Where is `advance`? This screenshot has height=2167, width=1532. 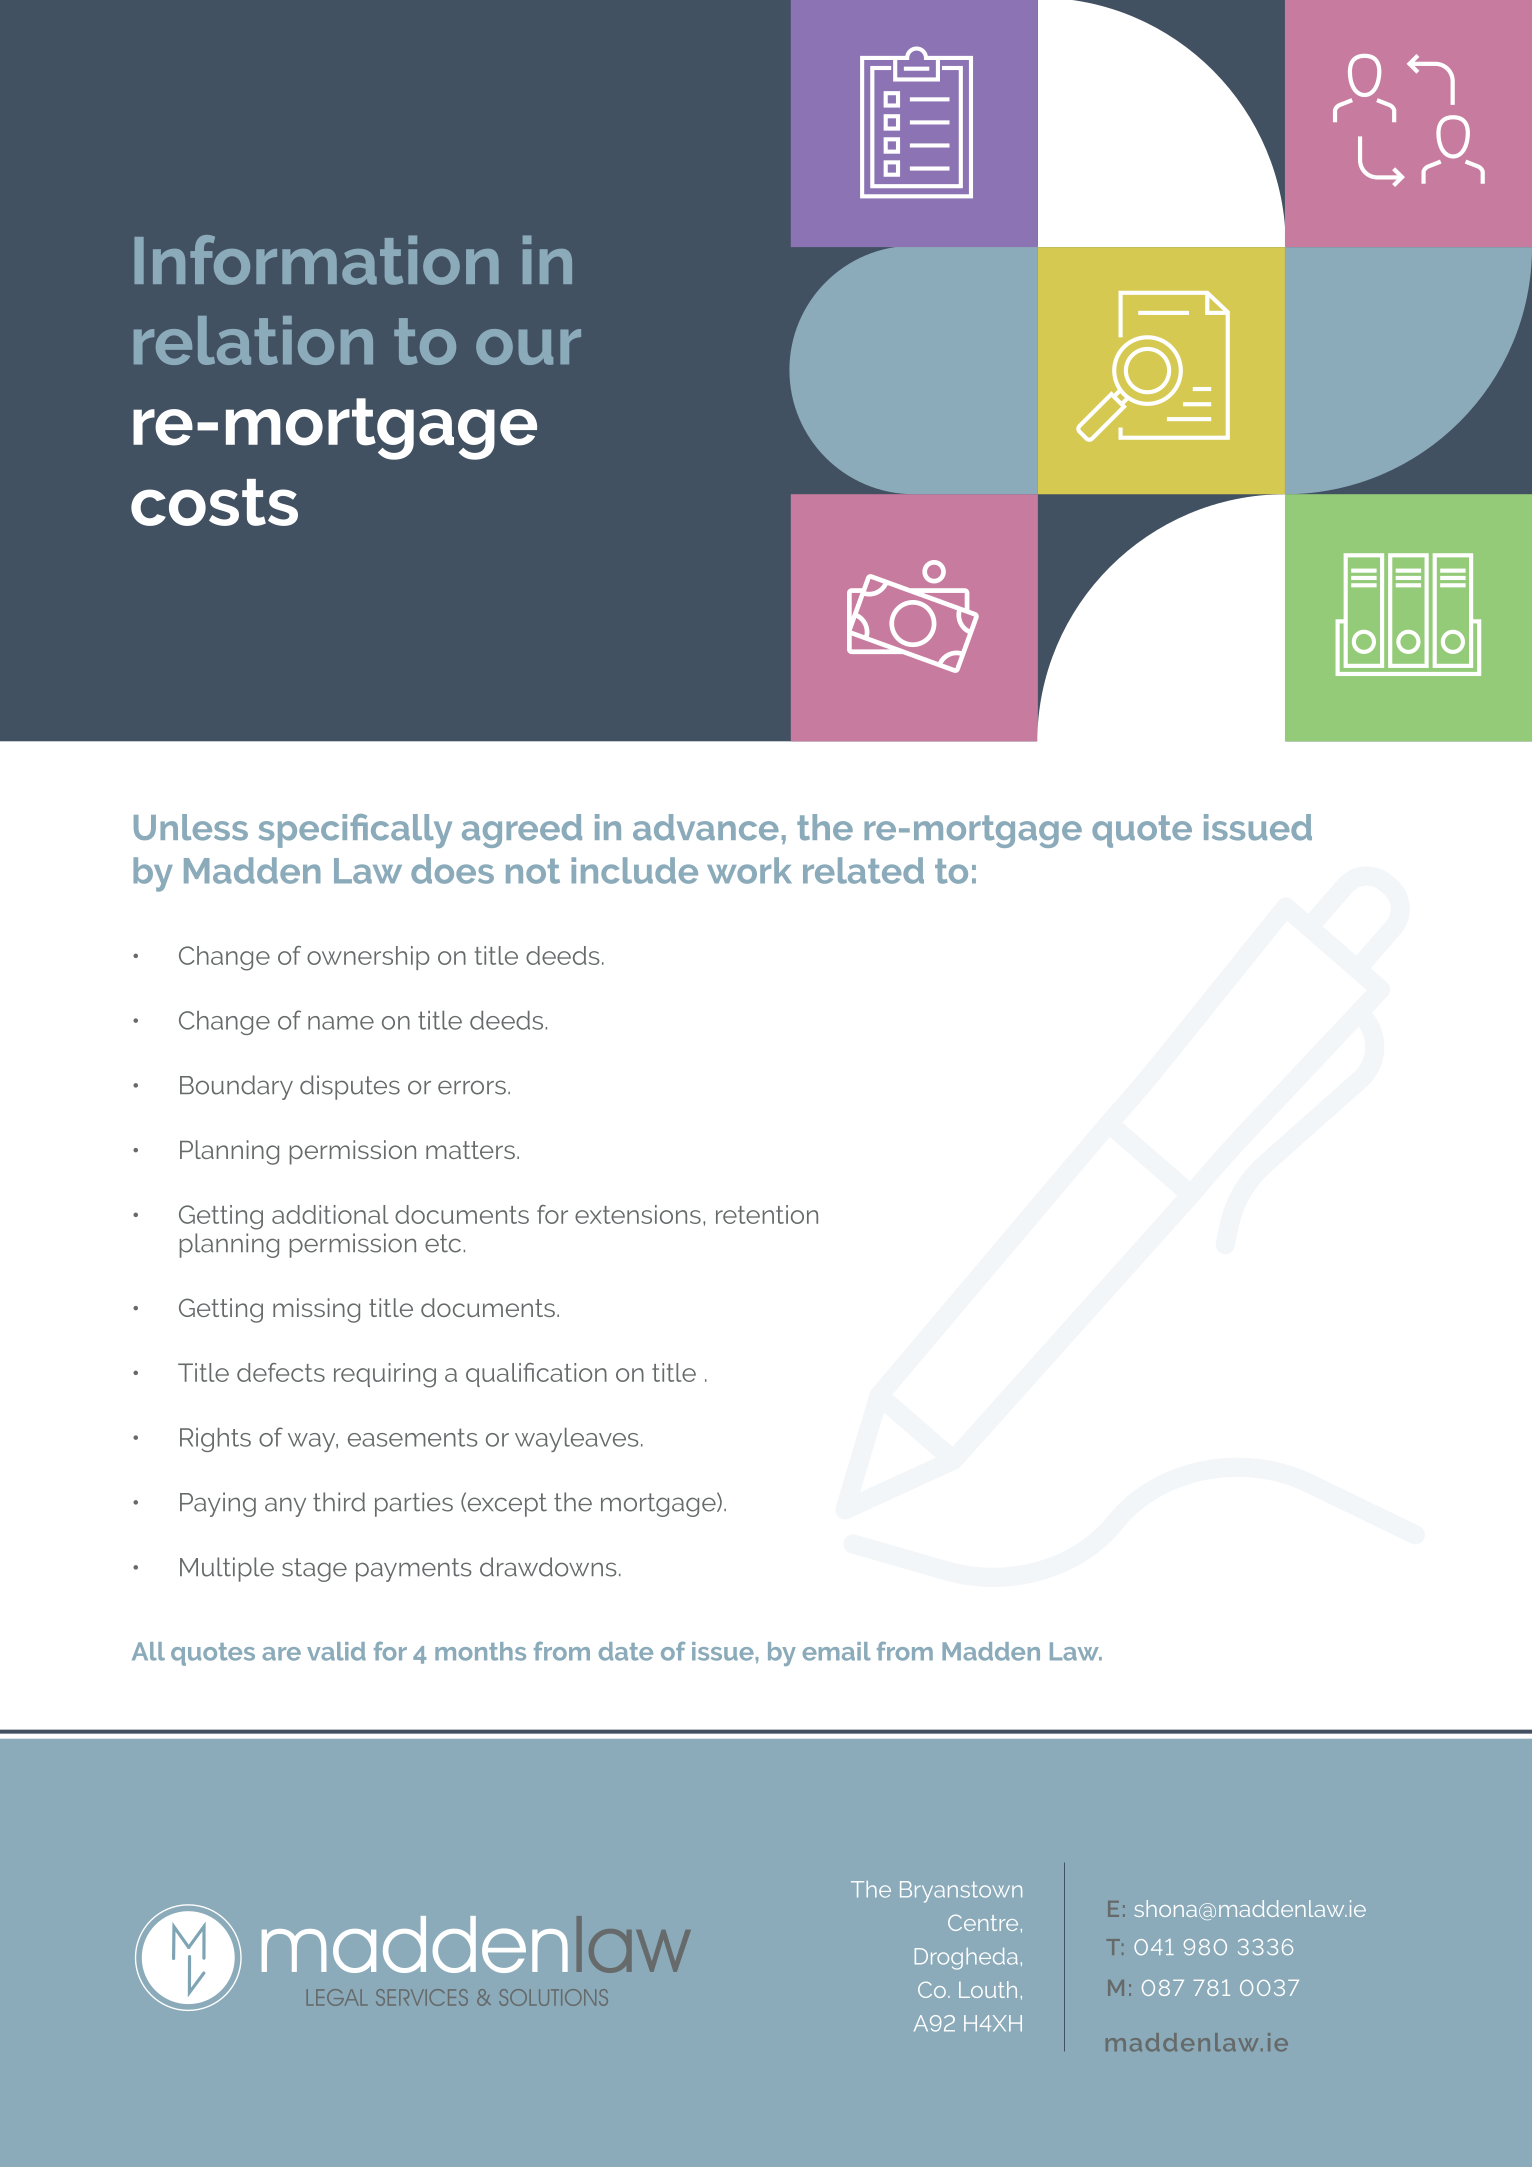
advance is located at coordinates (706, 827).
